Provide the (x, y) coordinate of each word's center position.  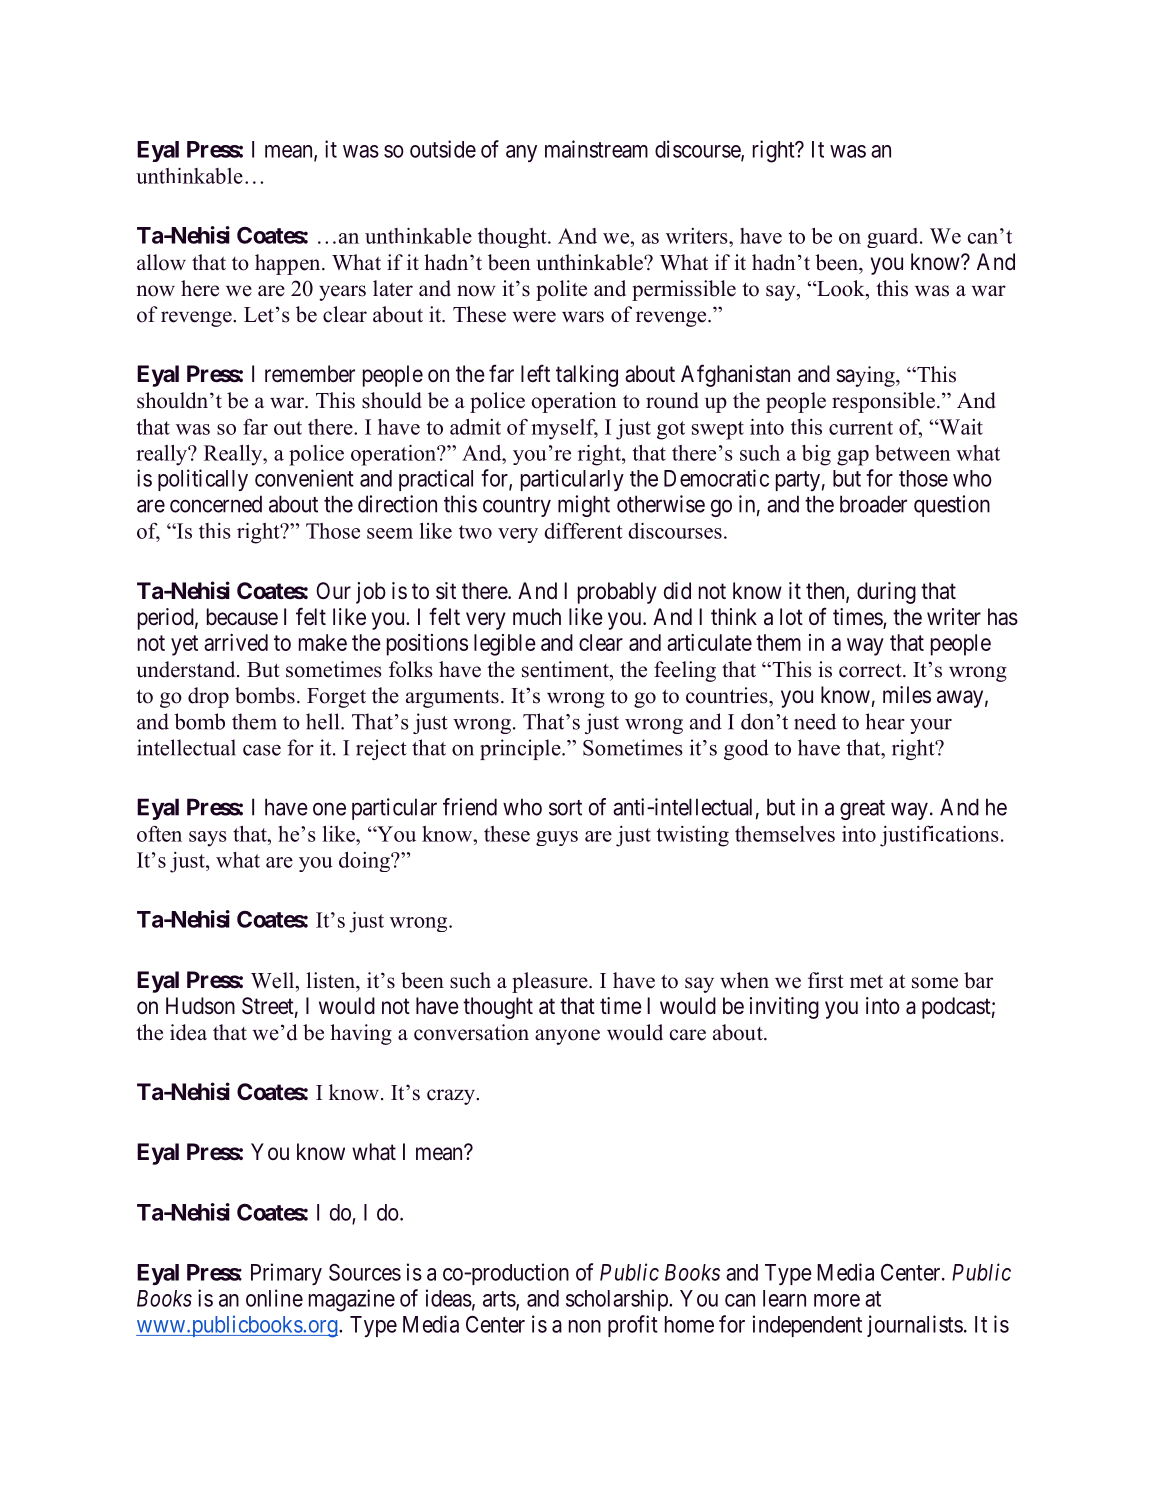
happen (289, 264)
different (583, 531)
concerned (216, 504)
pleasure (551, 982)
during (886, 593)
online (274, 1298)
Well (274, 980)
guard (894, 238)
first (826, 980)
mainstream (596, 149)
